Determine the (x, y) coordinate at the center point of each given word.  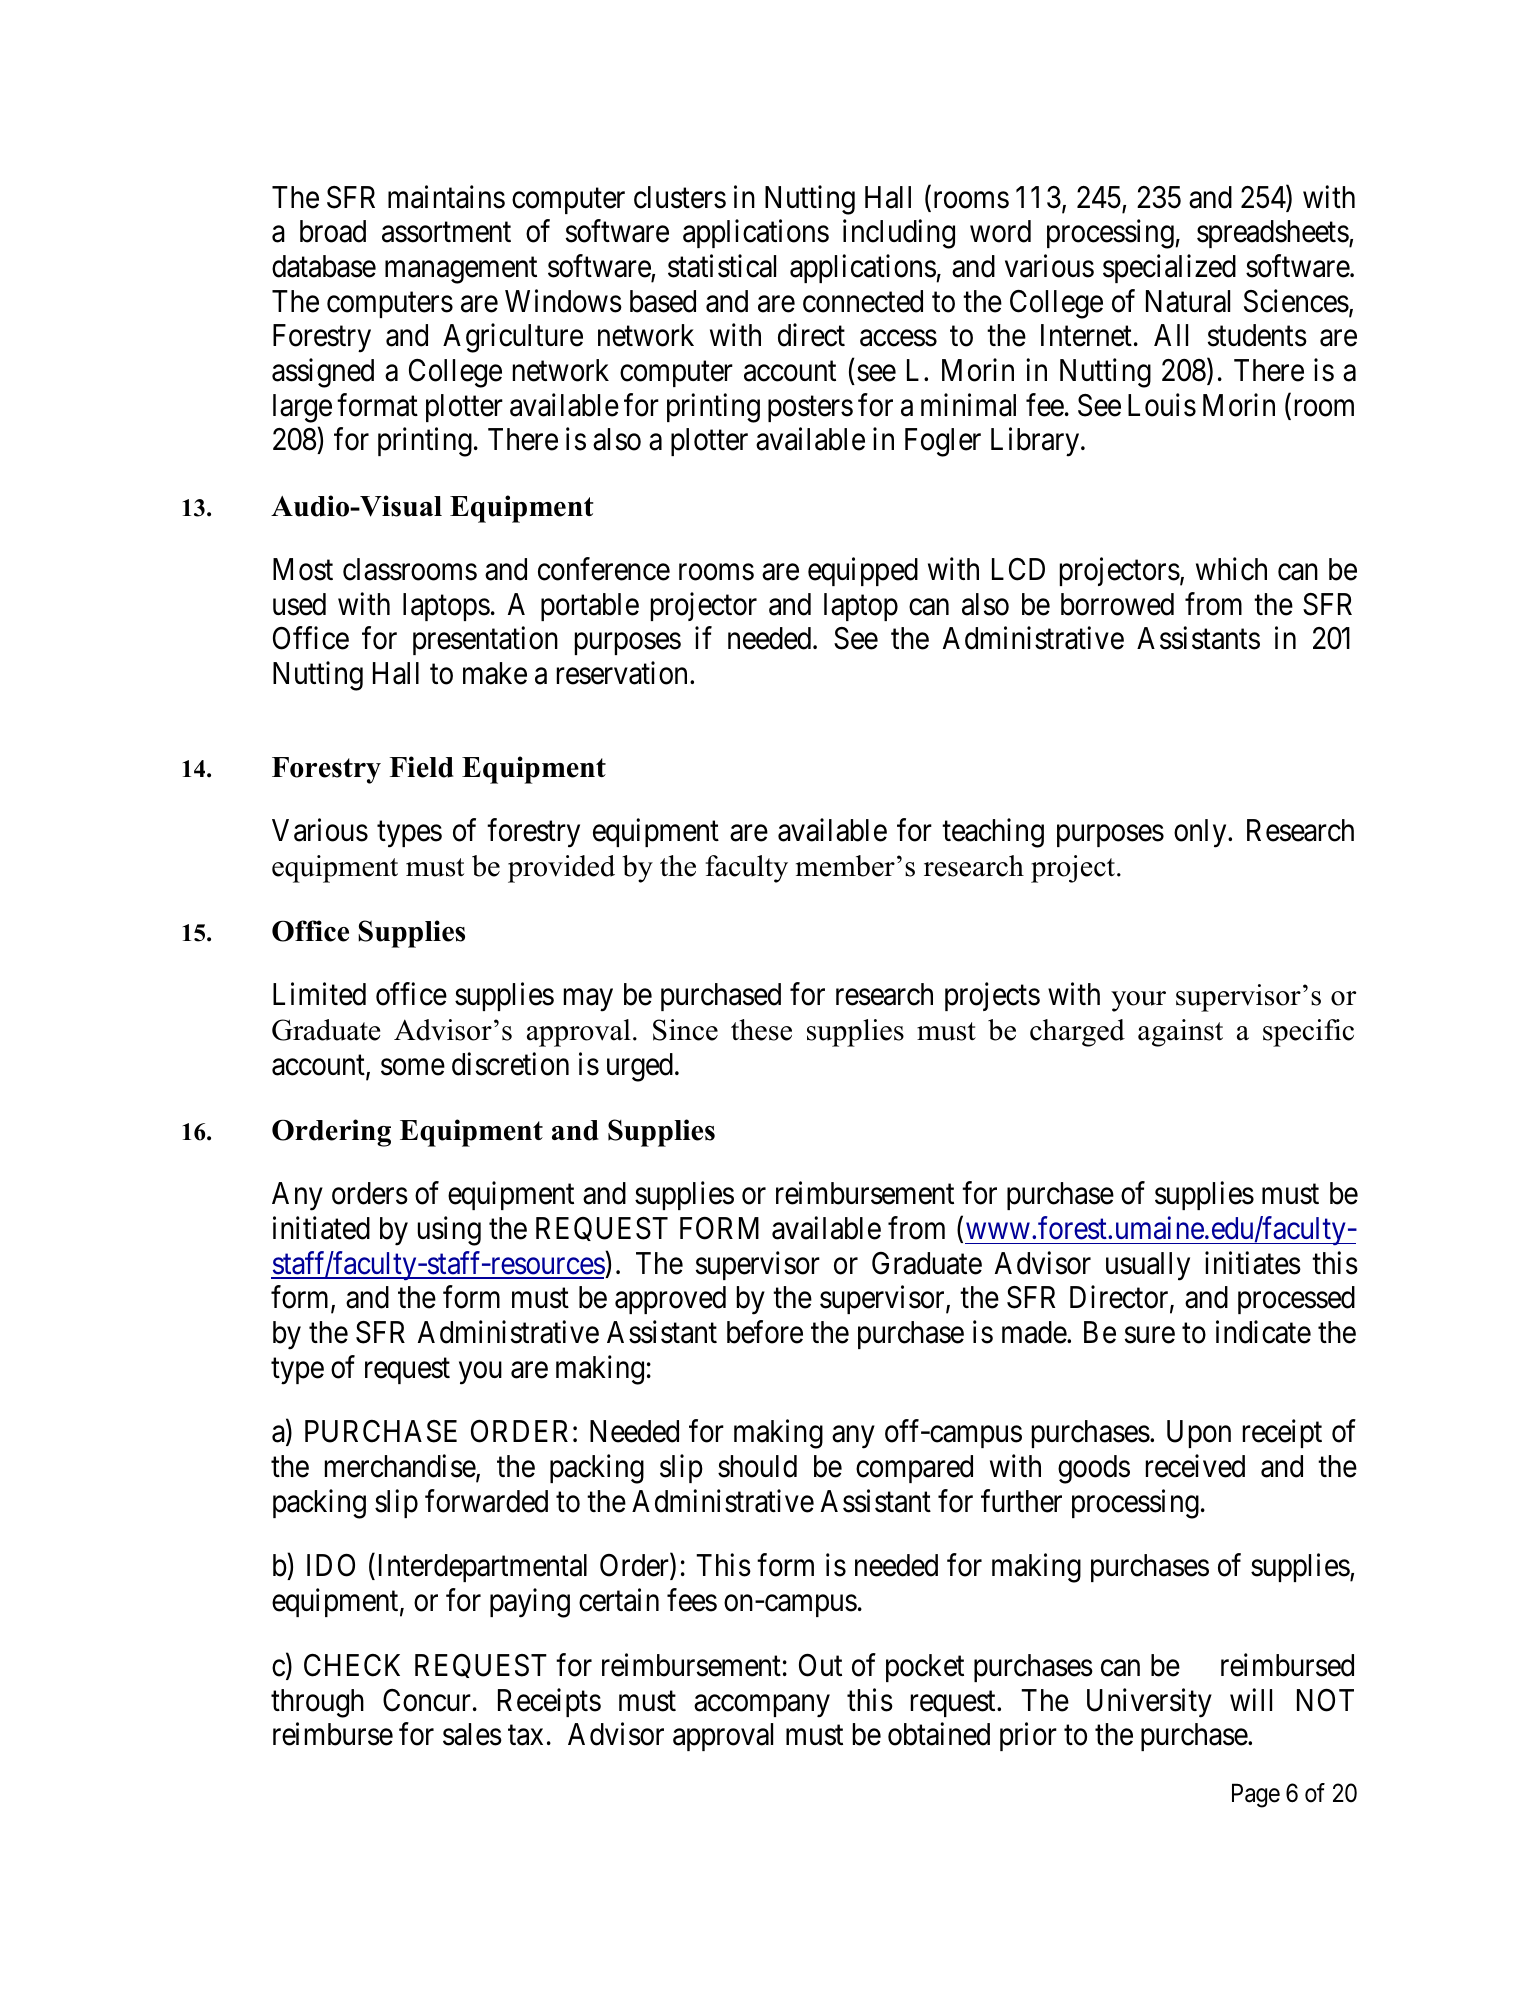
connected (863, 301)
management (461, 271)
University (1149, 1703)
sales (472, 1734)
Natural (1188, 301)
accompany (762, 1706)
